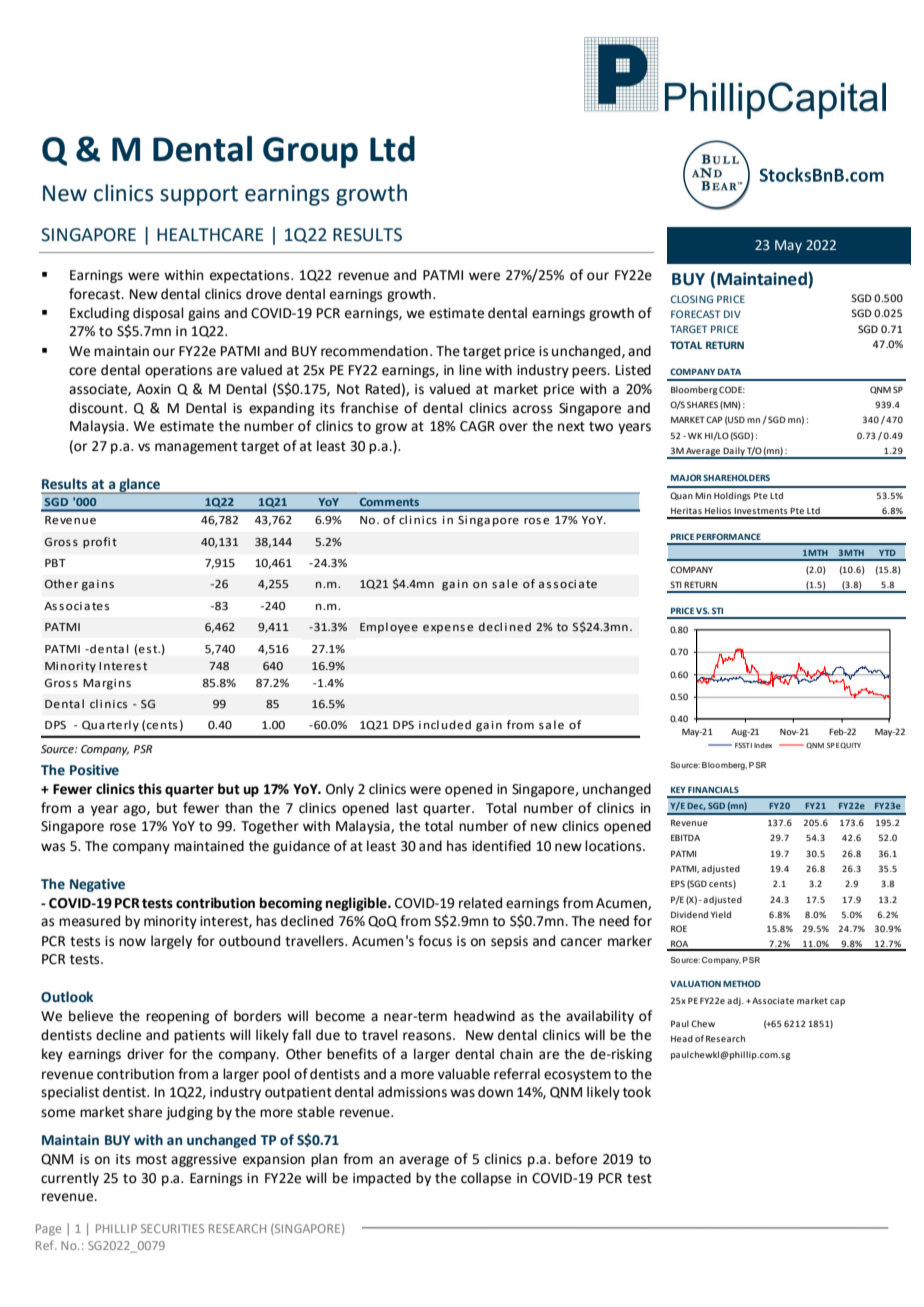  Describe the element at coordinates (310, 152) in the screenshot. I see `Group` at that location.
